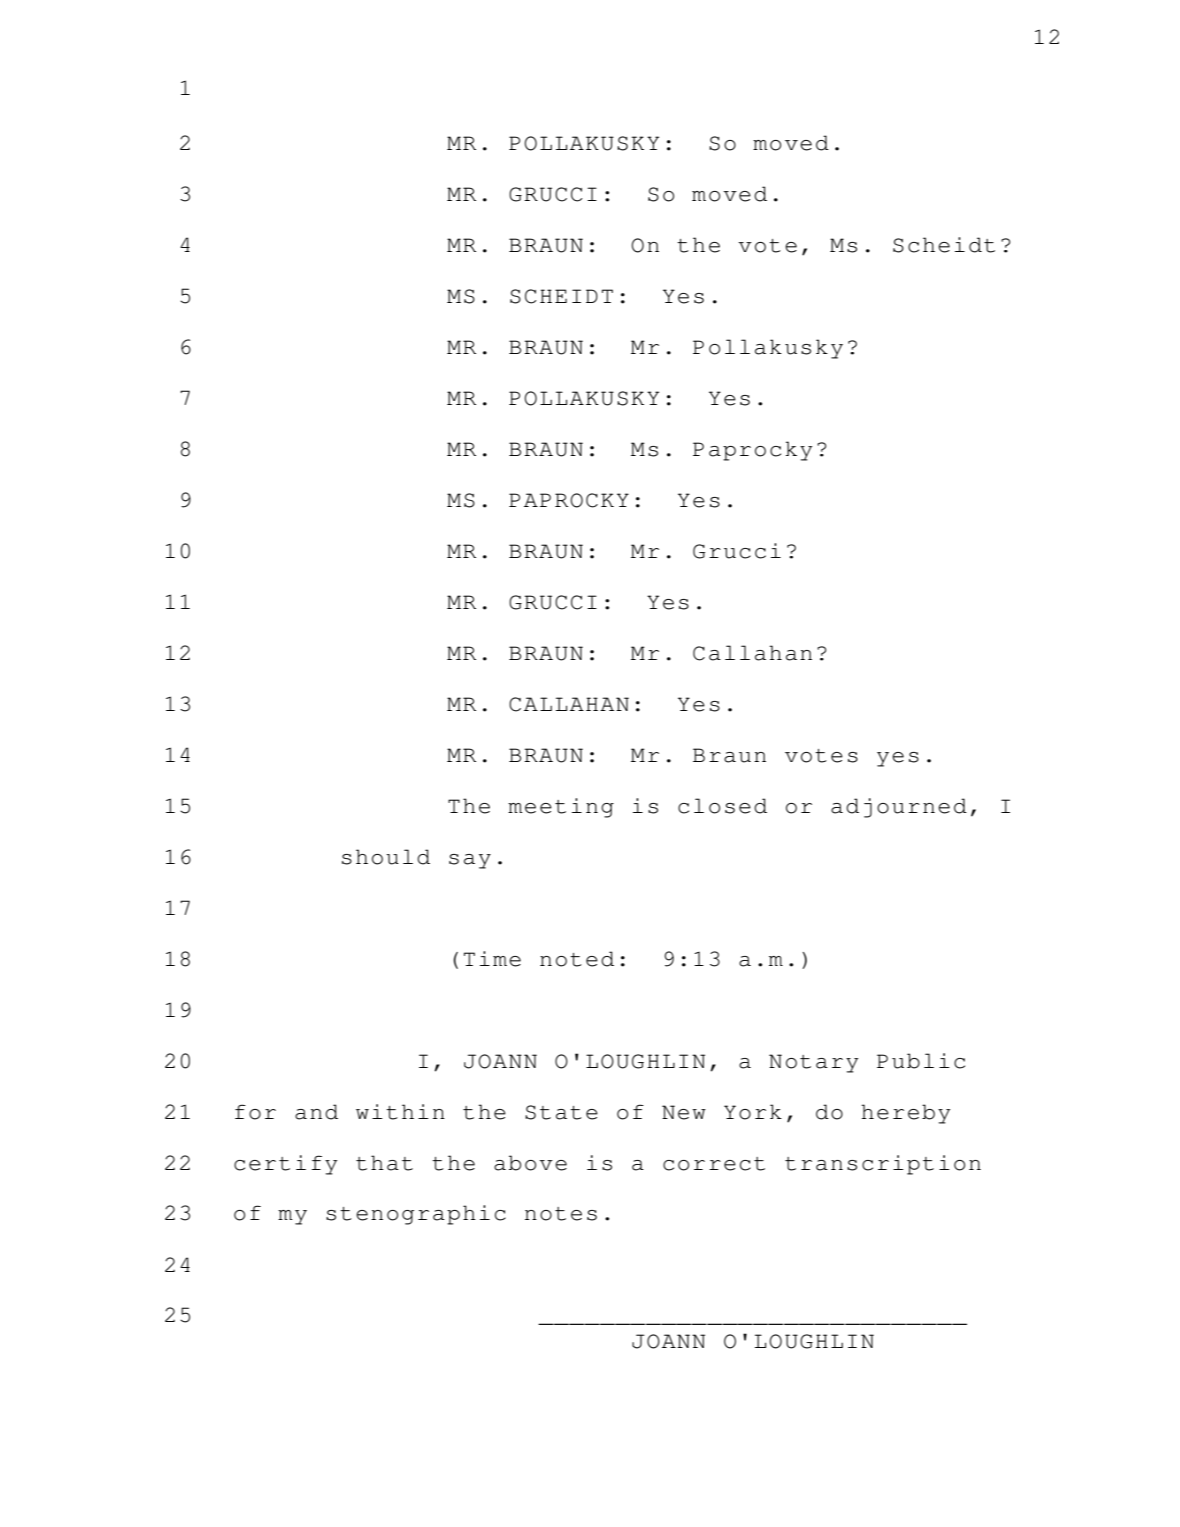  What do you see at coordinates (561, 1112) in the image?
I see `State` at bounding box center [561, 1112].
